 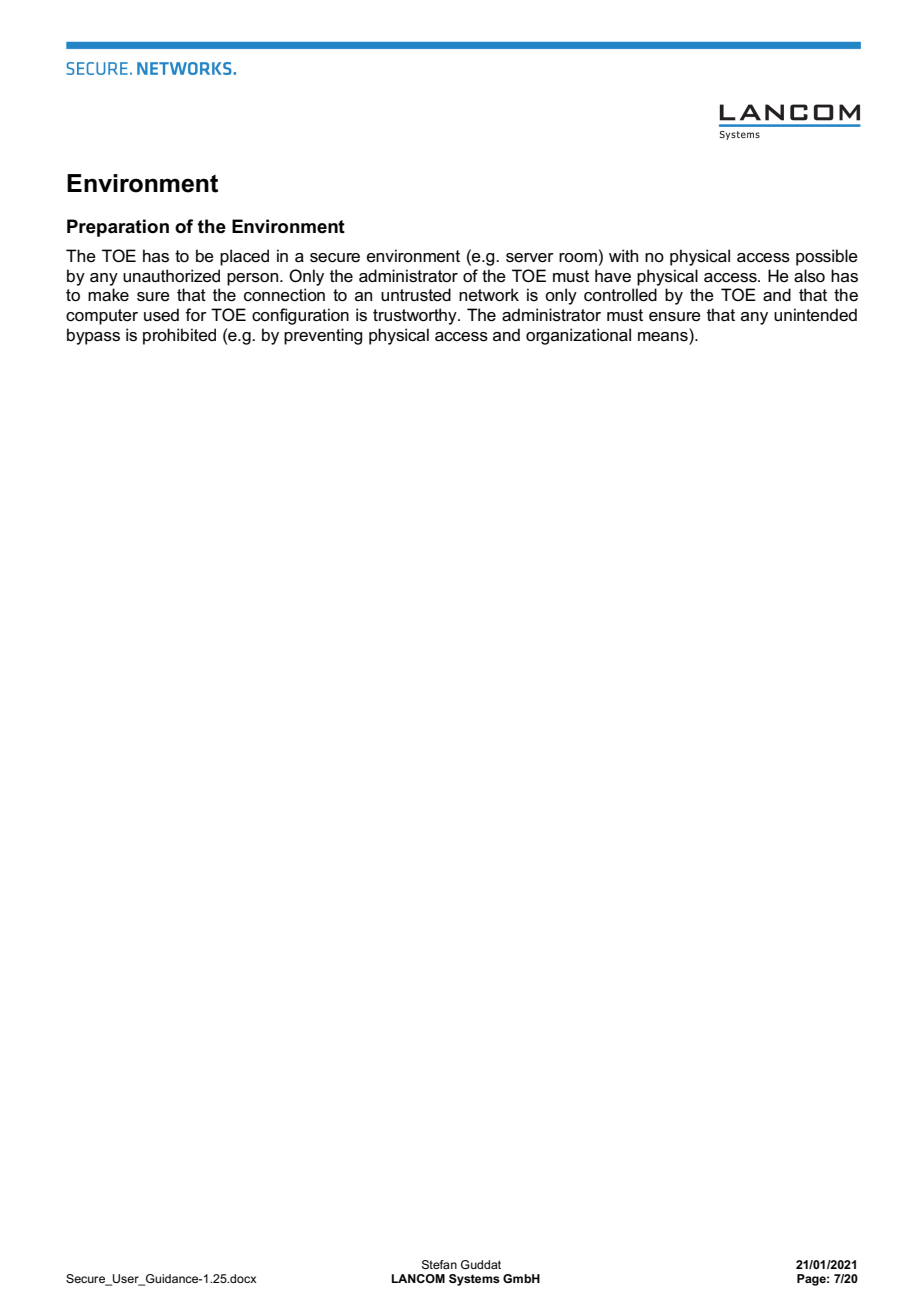 I want to click on controlled, so click(x=620, y=295).
